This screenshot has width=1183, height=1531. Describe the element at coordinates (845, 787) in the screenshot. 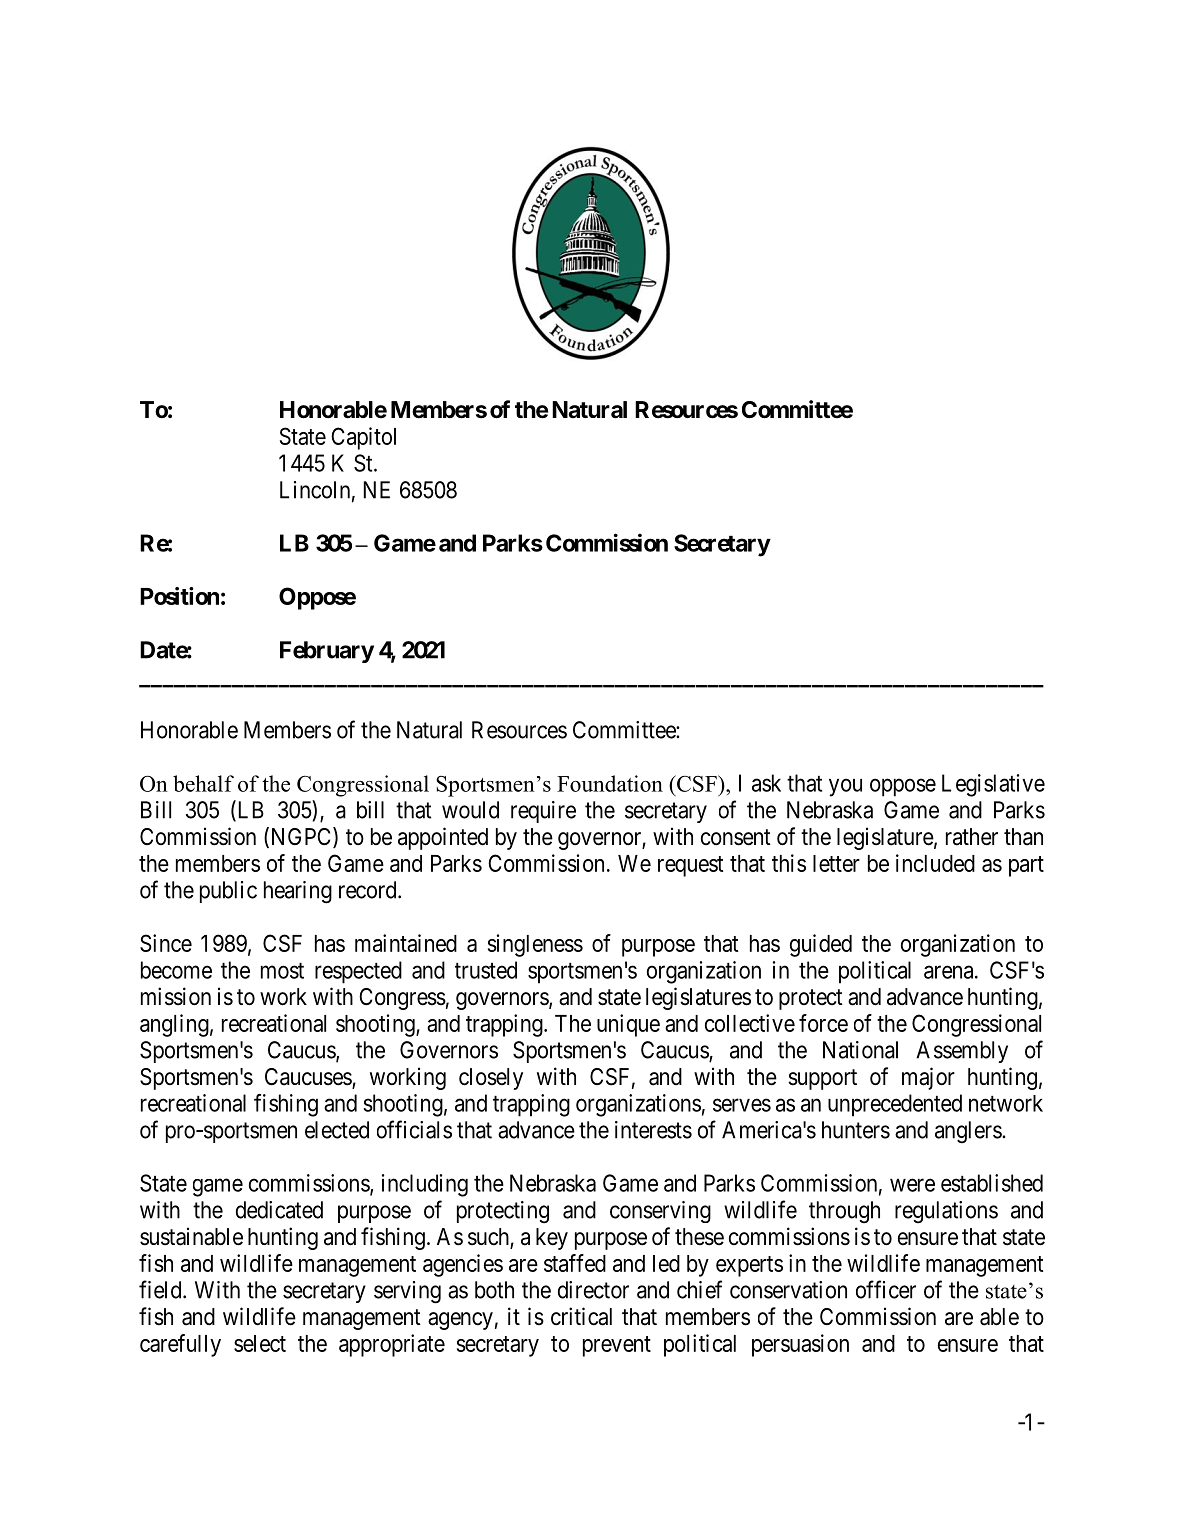

I see `you` at that location.
